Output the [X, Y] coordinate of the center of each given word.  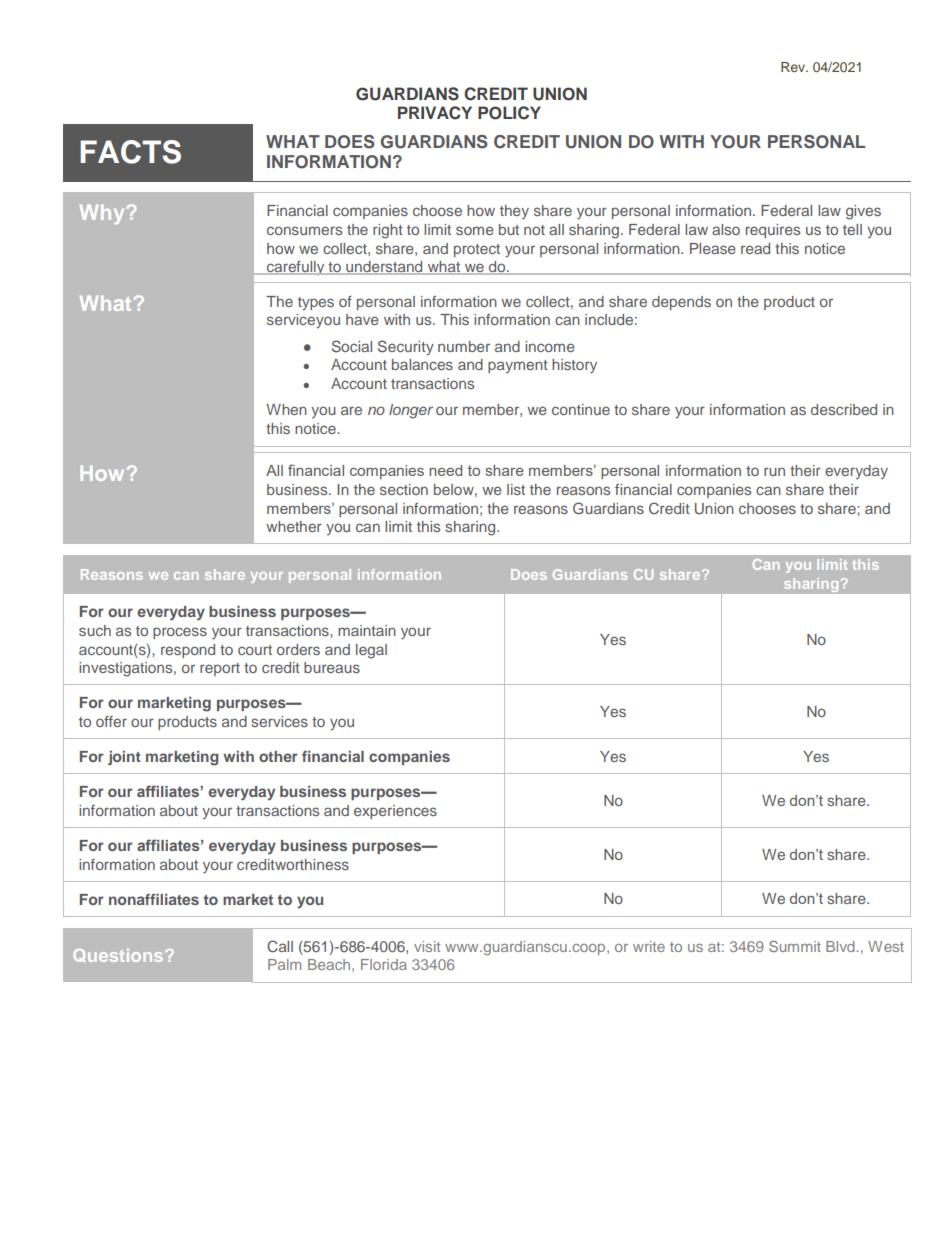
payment [518, 366]
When [286, 409]
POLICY [509, 113]
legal [371, 651]
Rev [794, 67]
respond [188, 651]
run [774, 471]
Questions [119, 955]
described [844, 409]
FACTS [130, 152]
